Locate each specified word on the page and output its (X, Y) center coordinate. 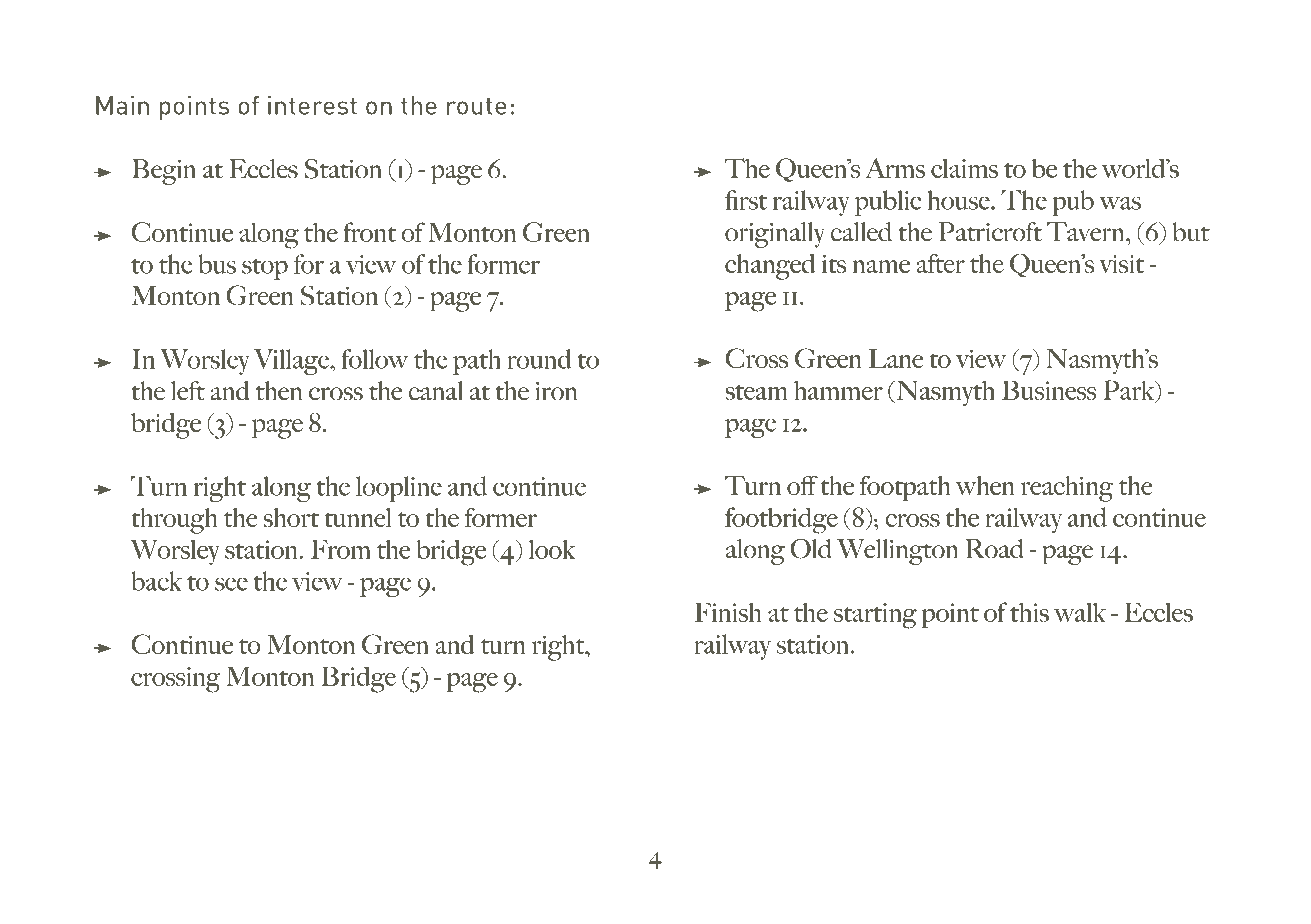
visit (1122, 263)
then (279, 391)
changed (770, 267)
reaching (1067, 489)
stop (265, 269)
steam (756, 392)
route (477, 106)
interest (312, 105)
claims (964, 168)
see (231, 584)
